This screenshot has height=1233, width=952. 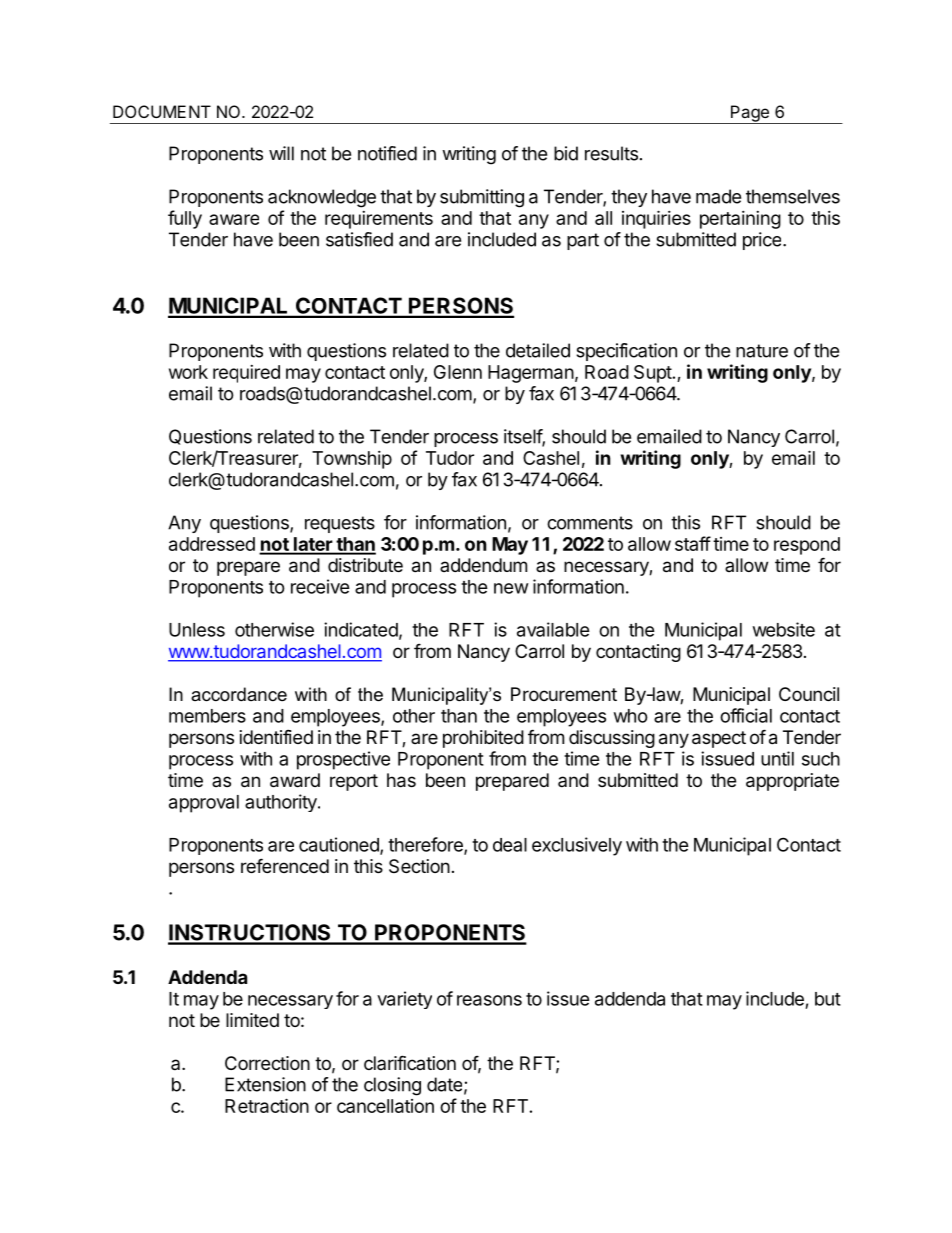 I want to click on new, so click(x=511, y=588).
